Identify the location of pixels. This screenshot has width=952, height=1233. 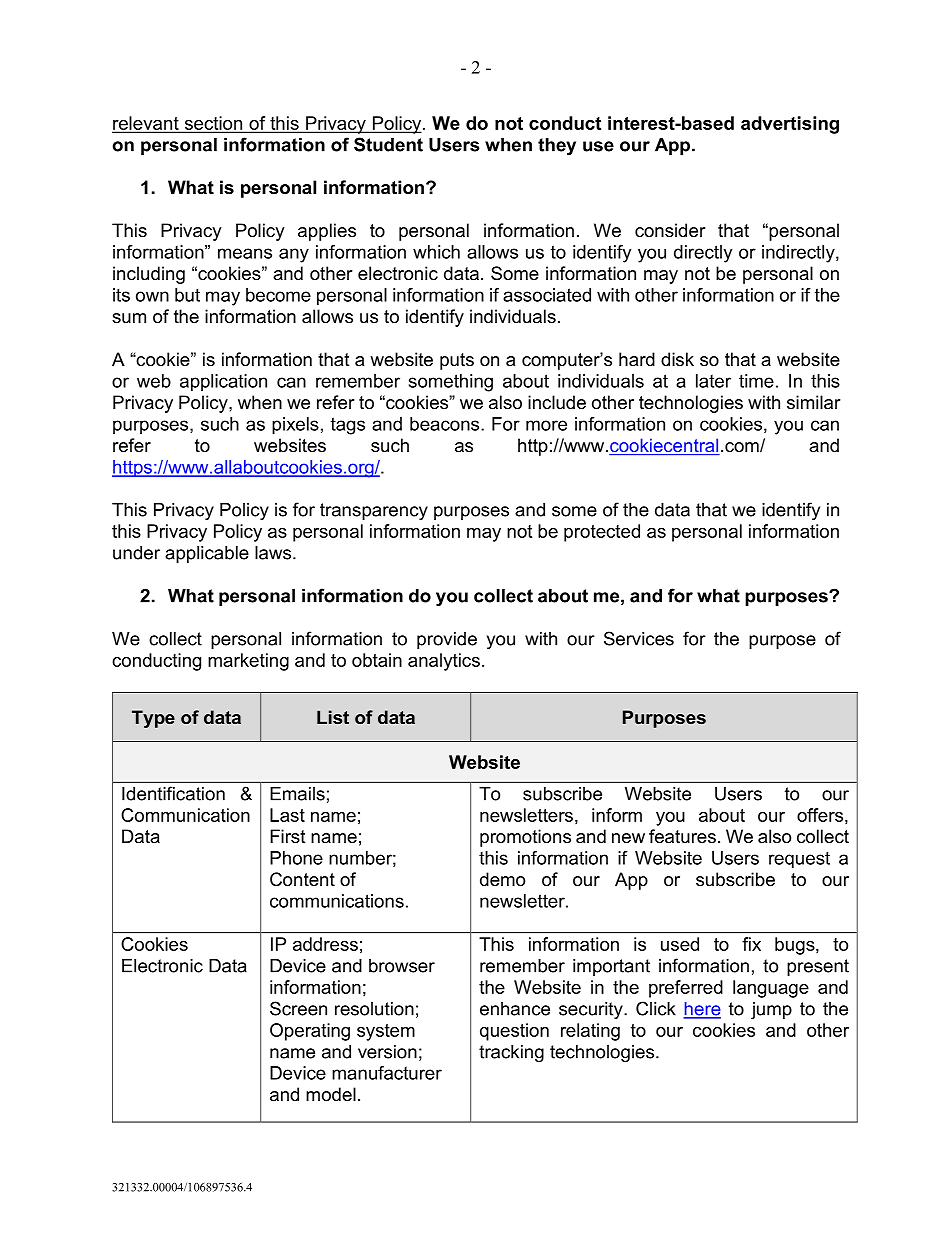
(295, 426).
